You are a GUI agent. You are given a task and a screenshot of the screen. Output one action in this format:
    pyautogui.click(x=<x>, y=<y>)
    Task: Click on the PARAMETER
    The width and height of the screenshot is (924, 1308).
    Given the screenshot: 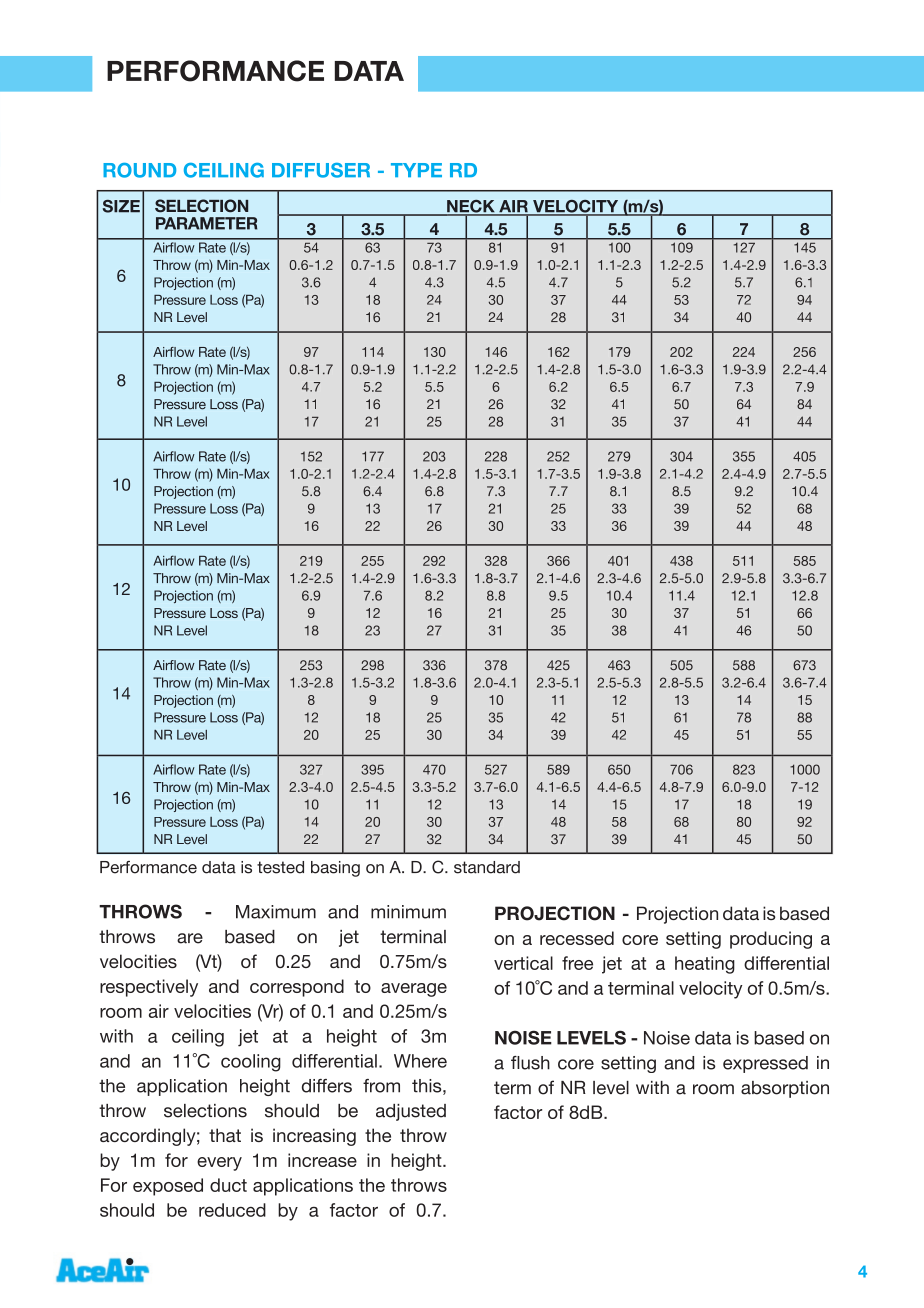 What is the action you would take?
    pyautogui.click(x=206, y=223)
